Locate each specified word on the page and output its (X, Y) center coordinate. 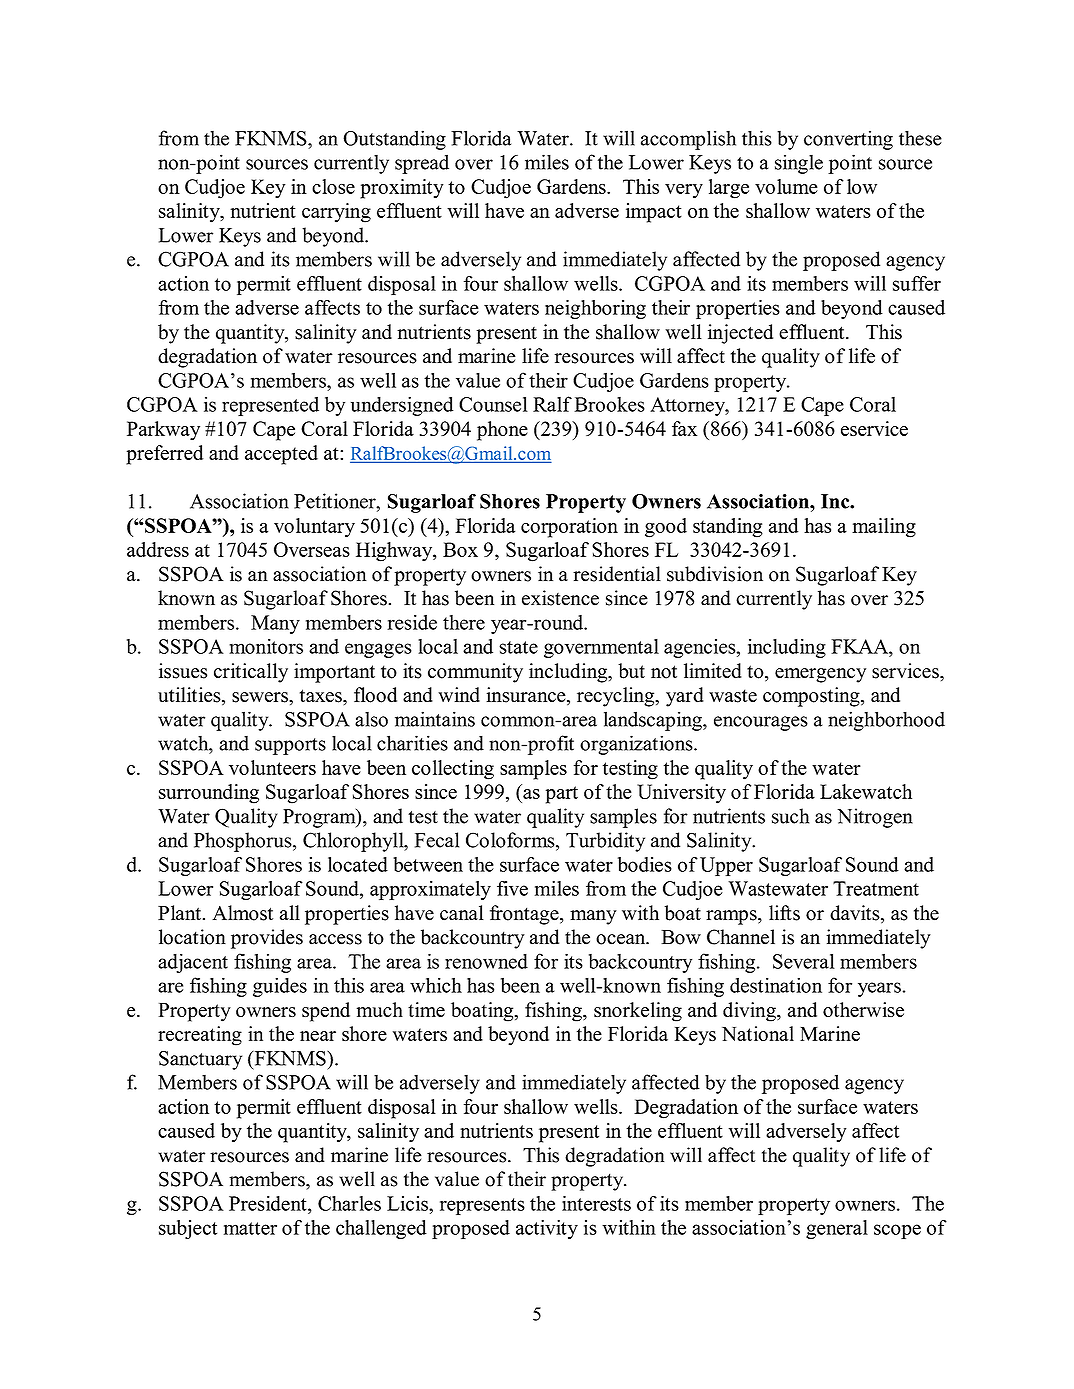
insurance (527, 696)
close (333, 186)
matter (250, 1228)
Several (804, 961)
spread (422, 164)
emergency (820, 675)
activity (547, 1229)
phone (502, 431)
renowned (486, 961)
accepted (281, 455)
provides (267, 939)
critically (251, 673)
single (799, 164)
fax (684, 428)
